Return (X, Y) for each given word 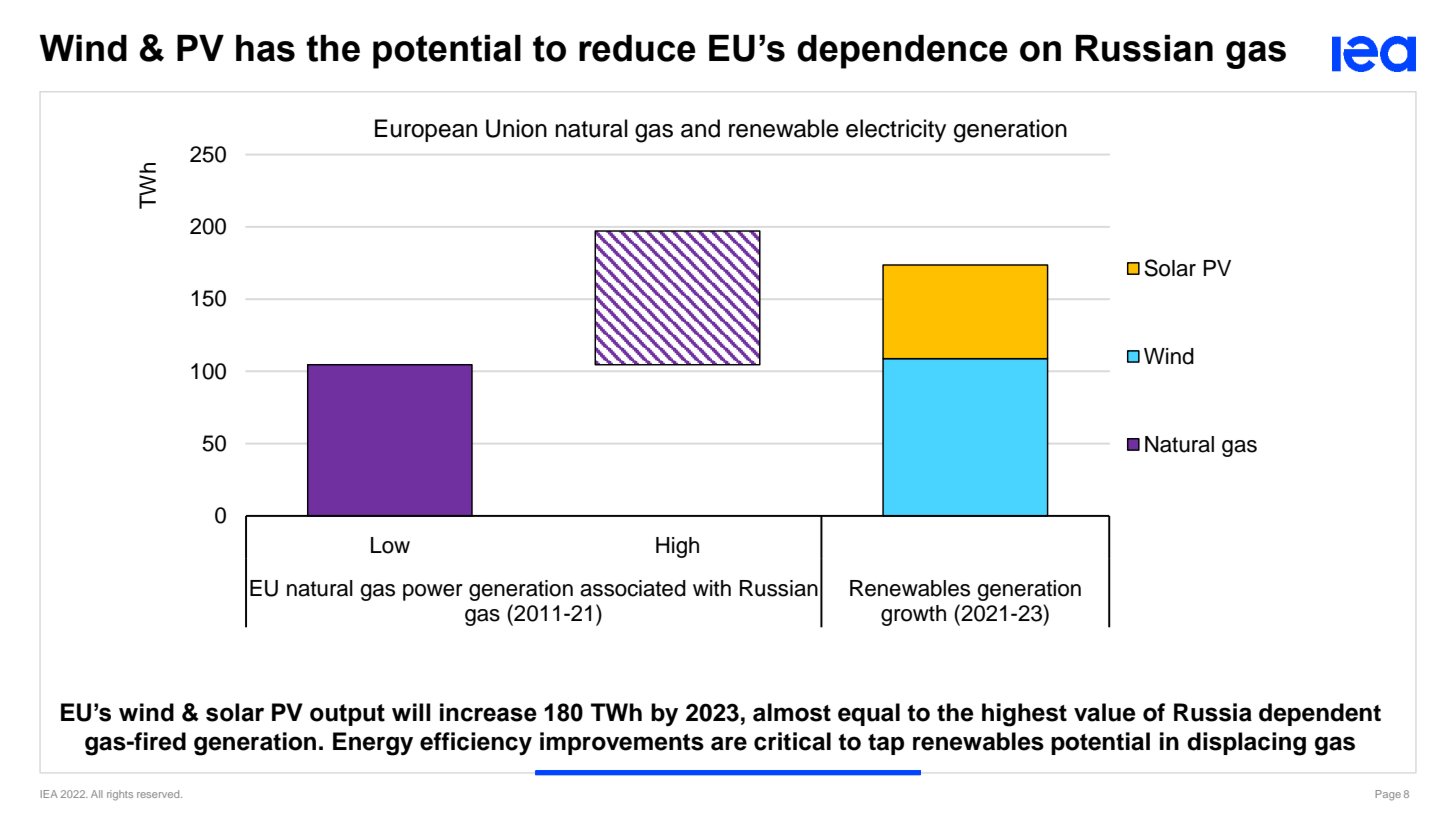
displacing (1246, 744)
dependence (902, 52)
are (729, 743)
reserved (159, 794)
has (265, 48)
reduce (637, 48)
